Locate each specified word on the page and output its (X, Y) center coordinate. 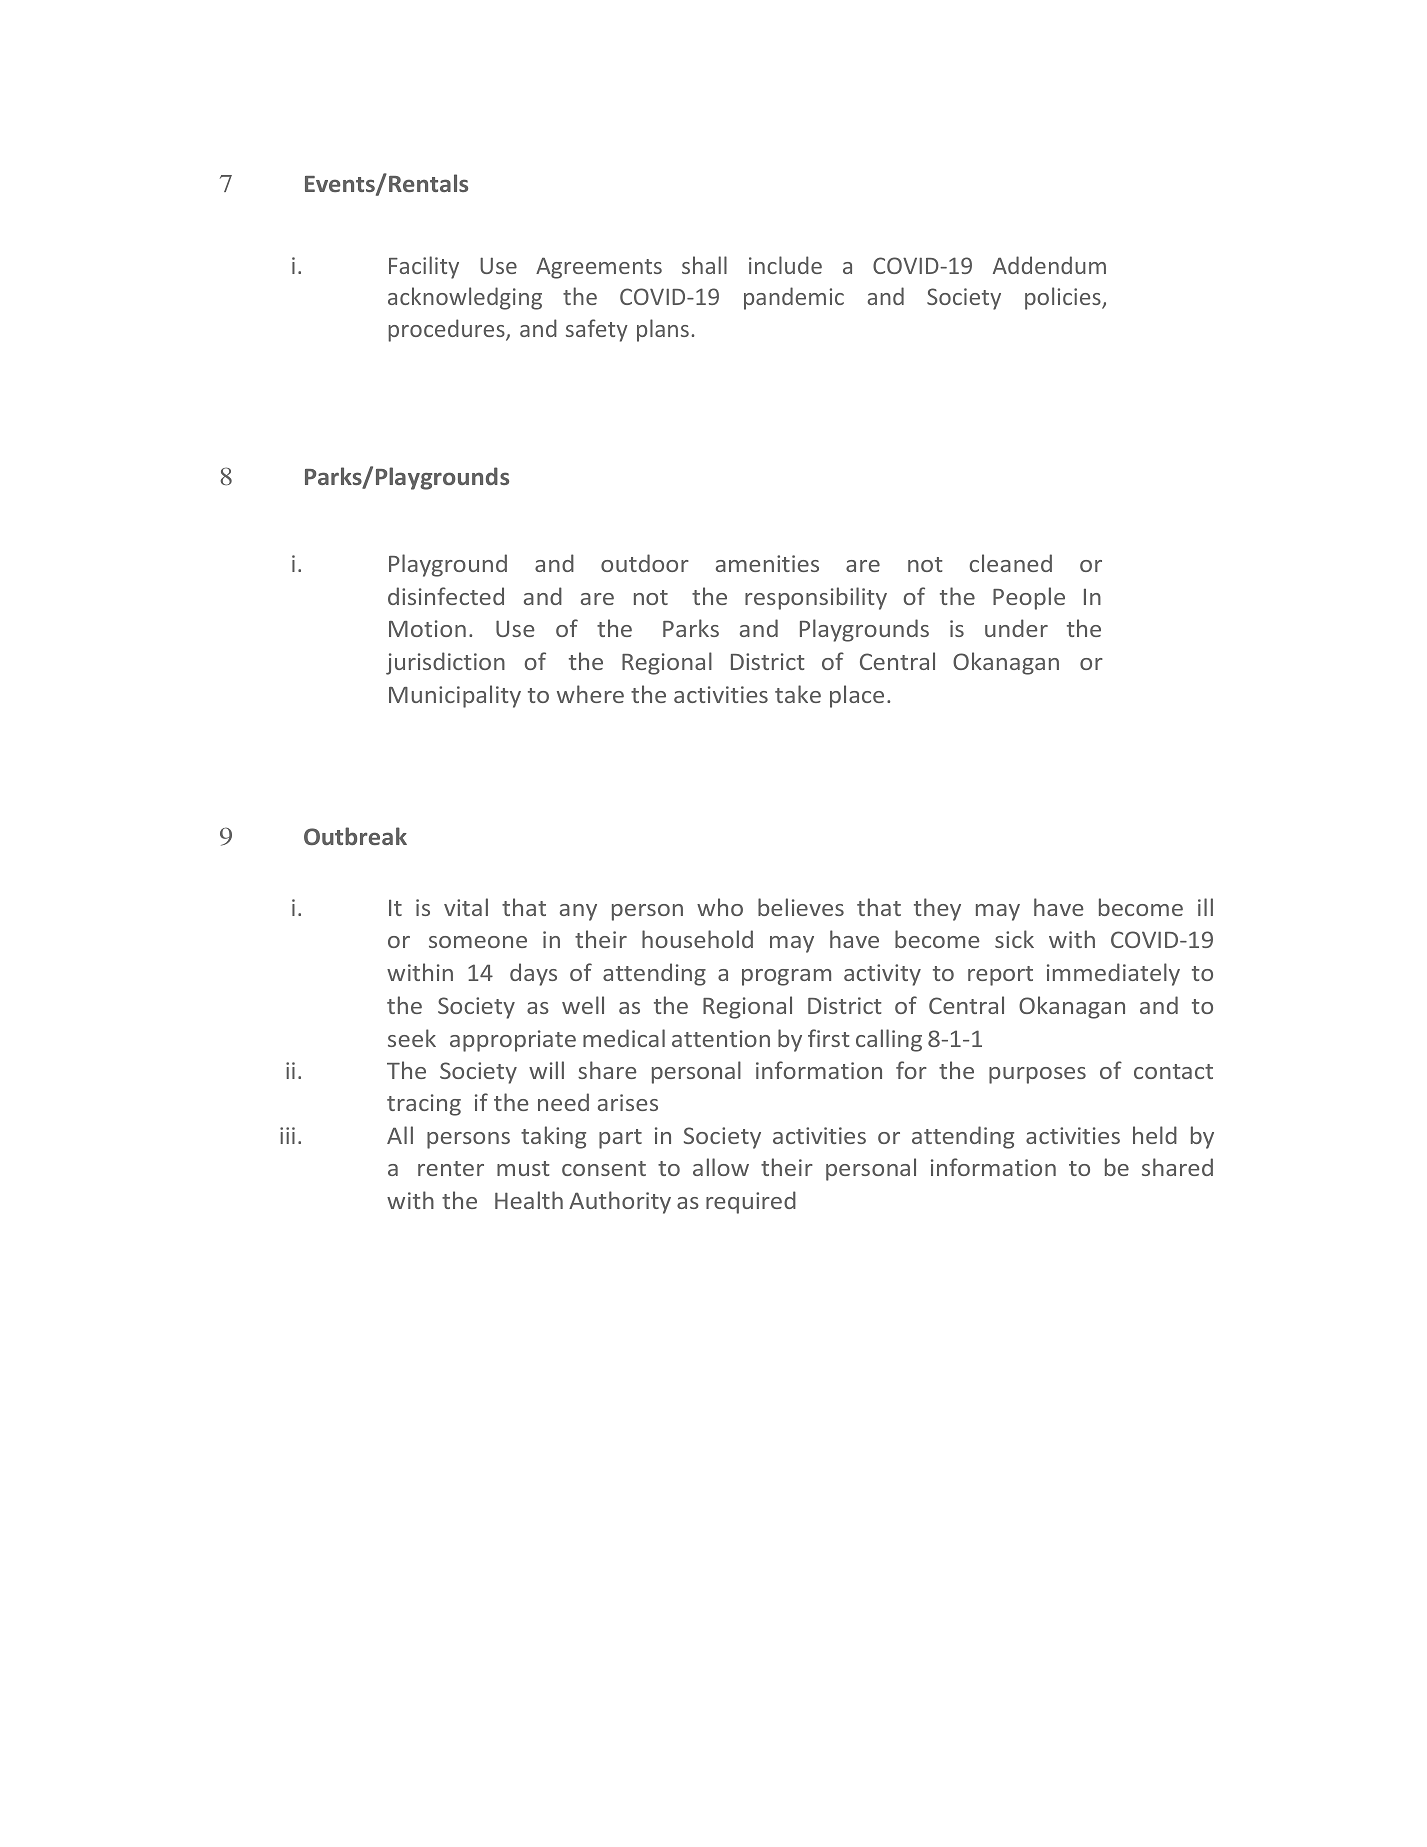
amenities (767, 563)
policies (1064, 298)
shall (704, 265)
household (697, 939)
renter (451, 1168)
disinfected (446, 596)
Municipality (455, 696)
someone (478, 942)
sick (1014, 939)
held (1155, 1135)
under (1016, 628)
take (798, 694)
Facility (424, 267)
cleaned (1011, 563)
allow (721, 1167)
